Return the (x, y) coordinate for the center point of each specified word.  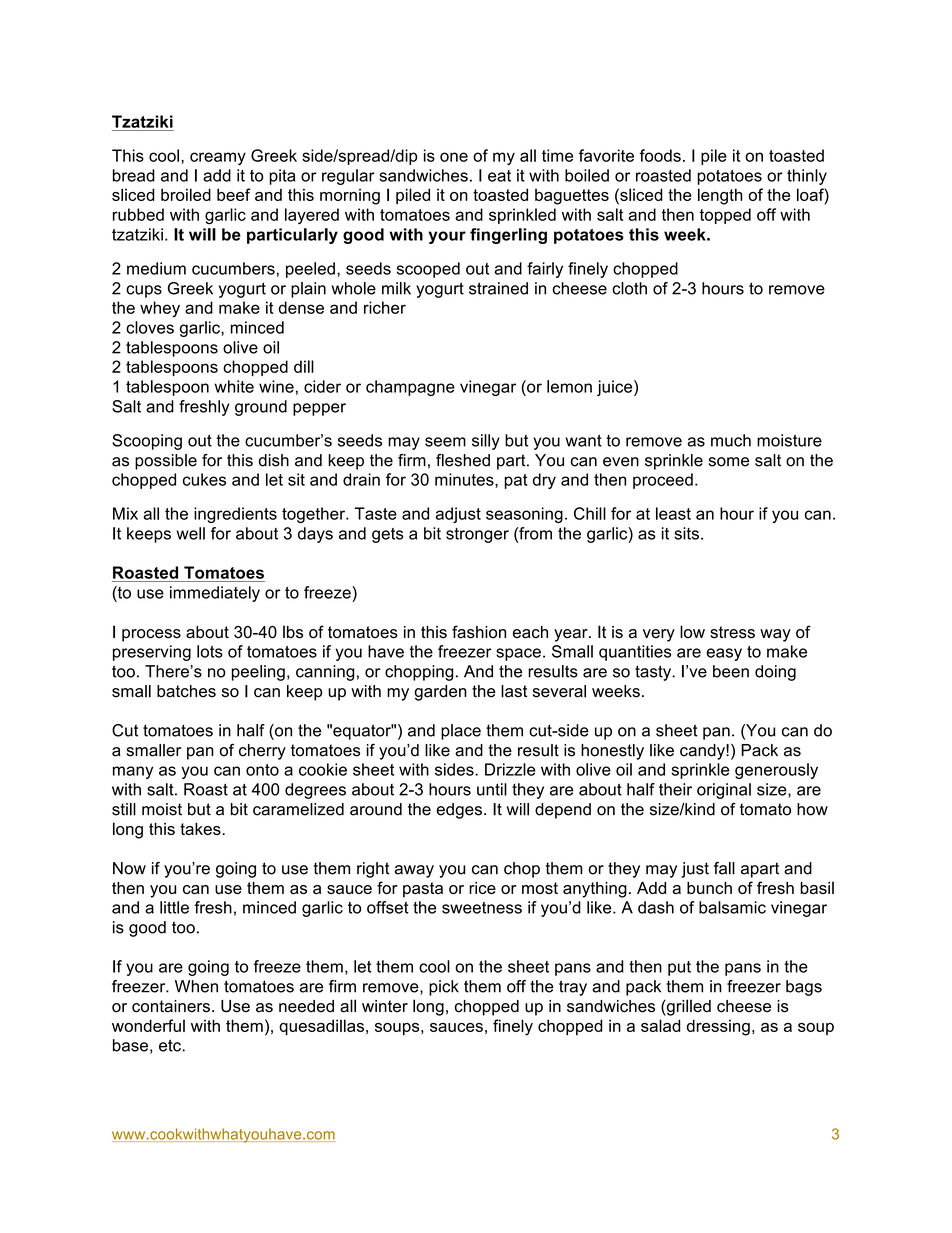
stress (732, 632)
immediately (215, 594)
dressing (718, 1027)
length (720, 196)
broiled (186, 194)
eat (499, 176)
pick (444, 988)
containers (171, 1006)
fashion (479, 632)
